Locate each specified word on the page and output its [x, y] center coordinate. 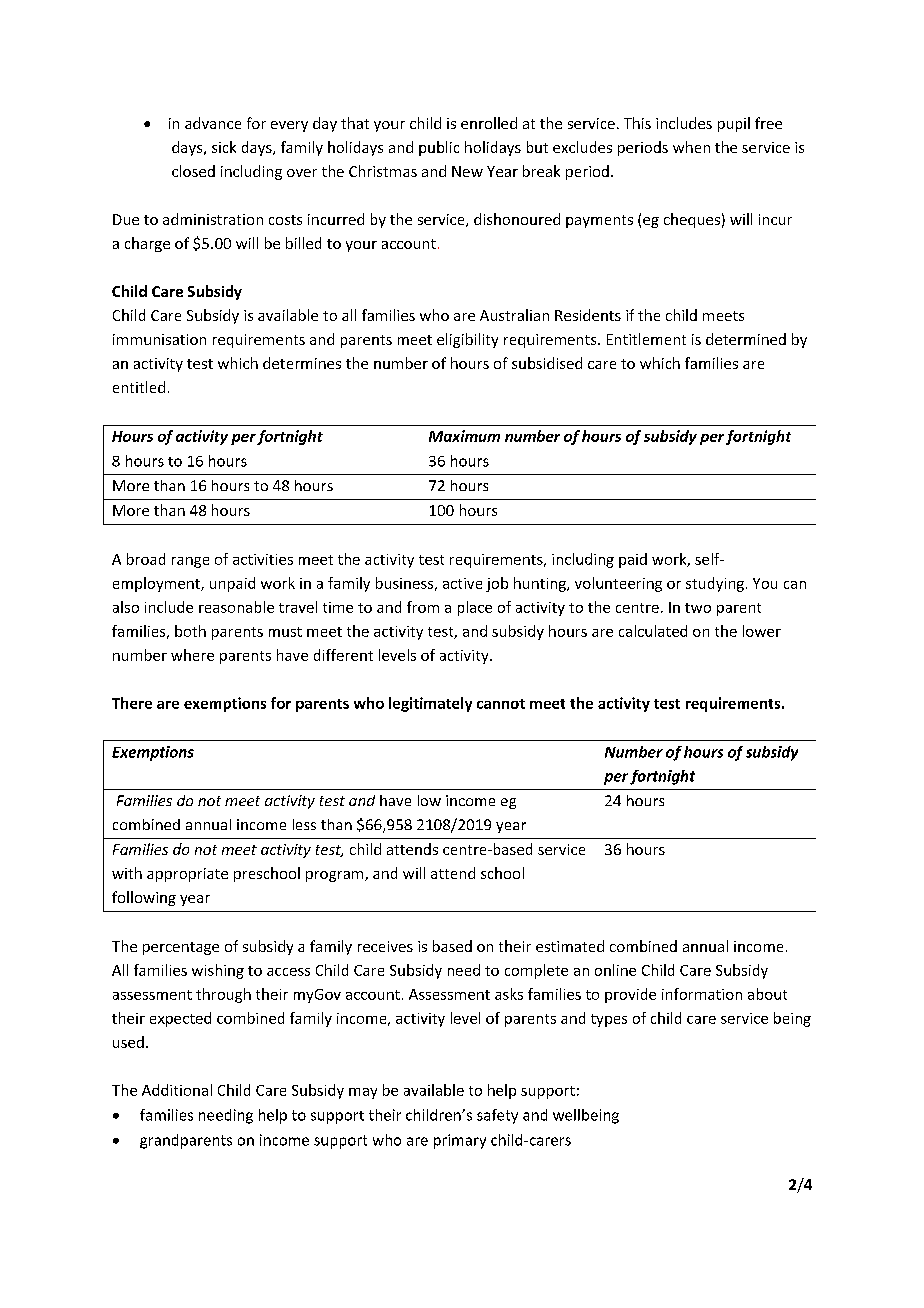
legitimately [430, 704]
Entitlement [646, 339]
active [462, 583]
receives [385, 946]
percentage [181, 948]
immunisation [159, 339]
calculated [653, 631]
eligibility [467, 340]
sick [224, 147]
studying [715, 584]
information [702, 994]
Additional [177, 1090]
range [190, 562]
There [132, 703]
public [439, 148]
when [691, 147]
